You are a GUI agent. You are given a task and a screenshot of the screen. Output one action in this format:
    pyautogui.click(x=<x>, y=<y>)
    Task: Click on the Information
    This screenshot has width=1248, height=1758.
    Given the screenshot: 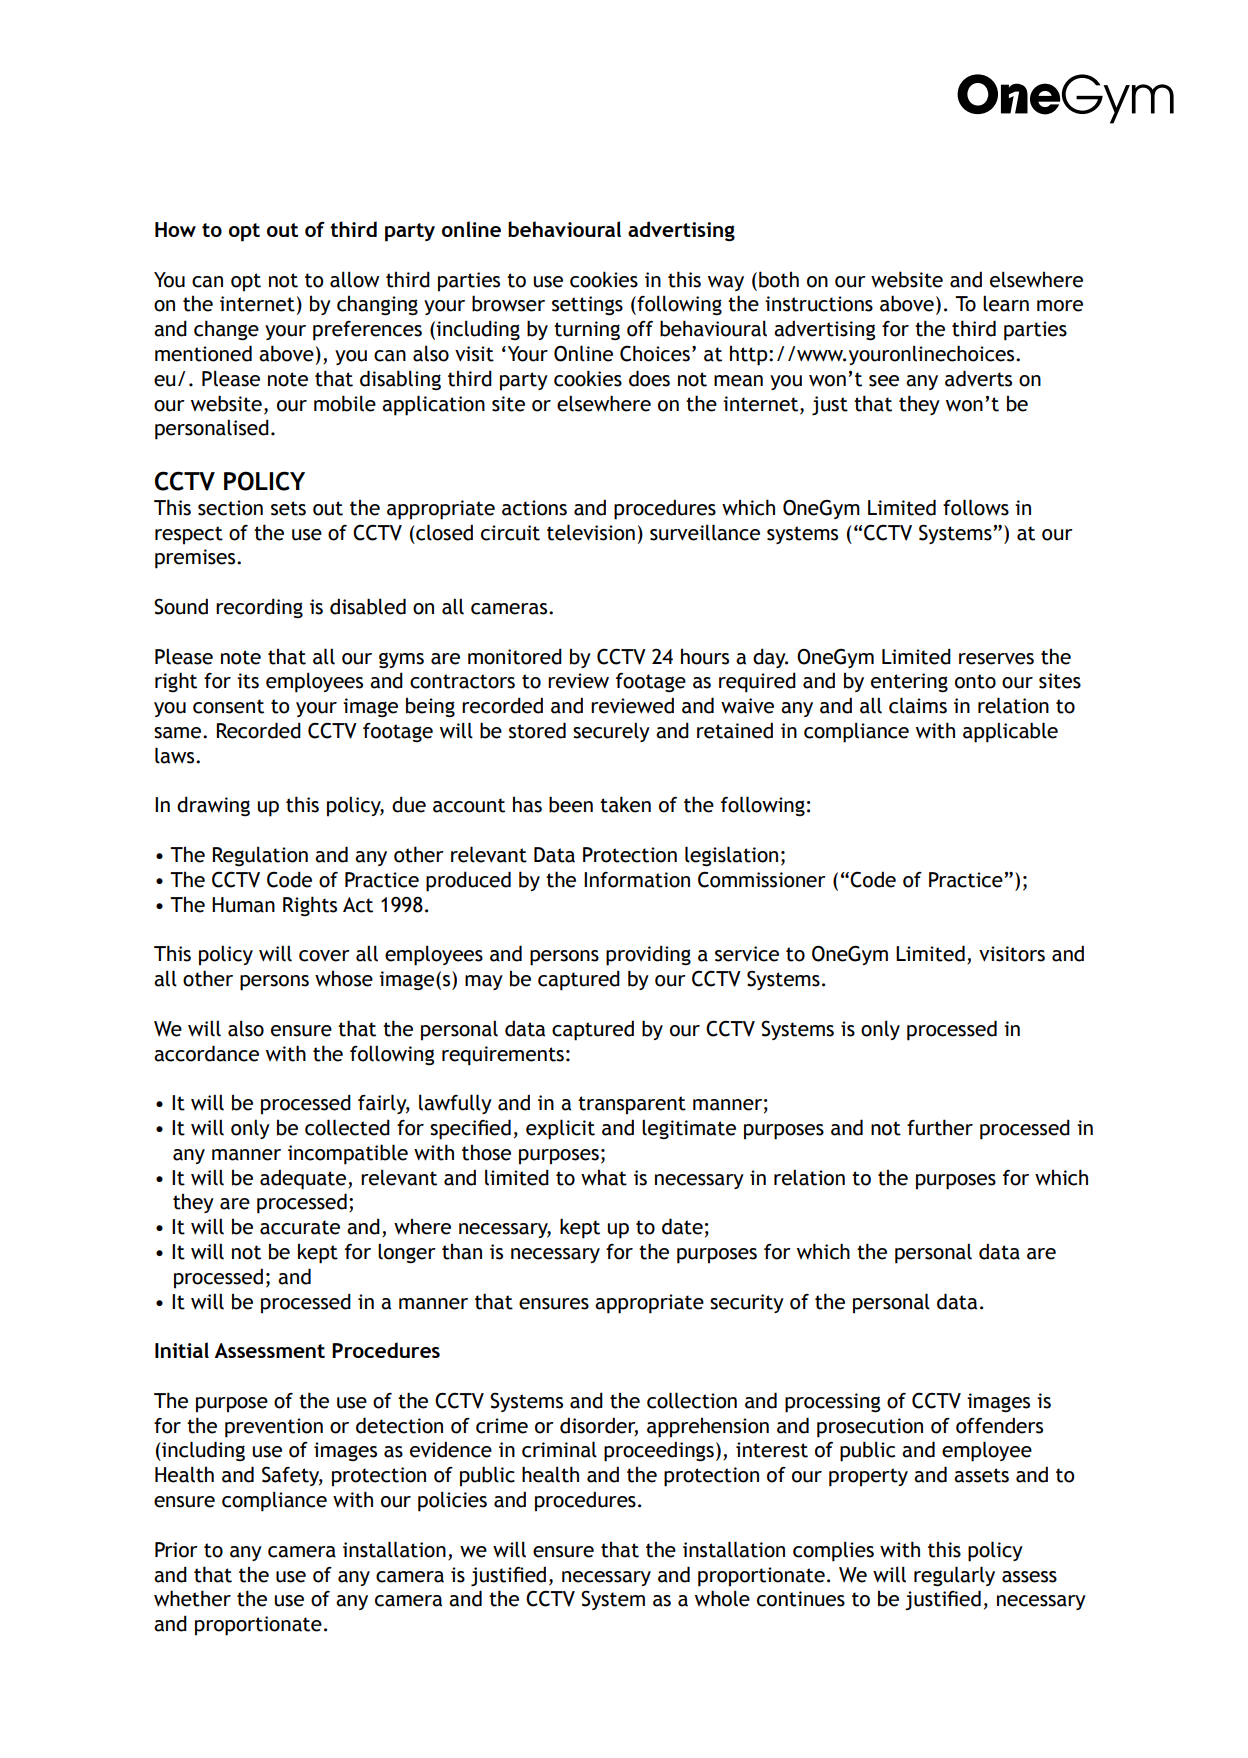 What is the action you would take?
    pyautogui.click(x=637, y=880)
